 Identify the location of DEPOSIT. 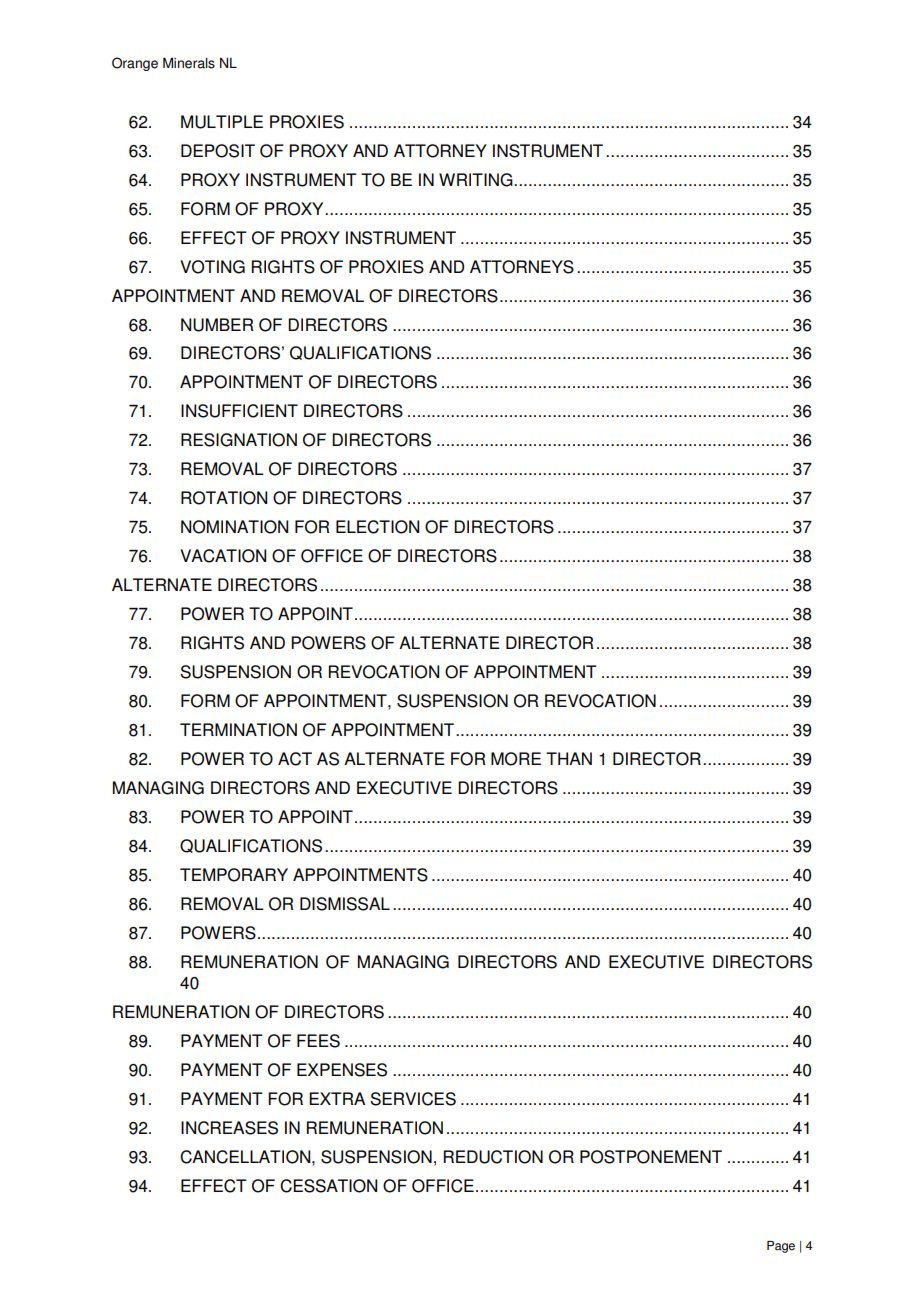
(218, 151).
